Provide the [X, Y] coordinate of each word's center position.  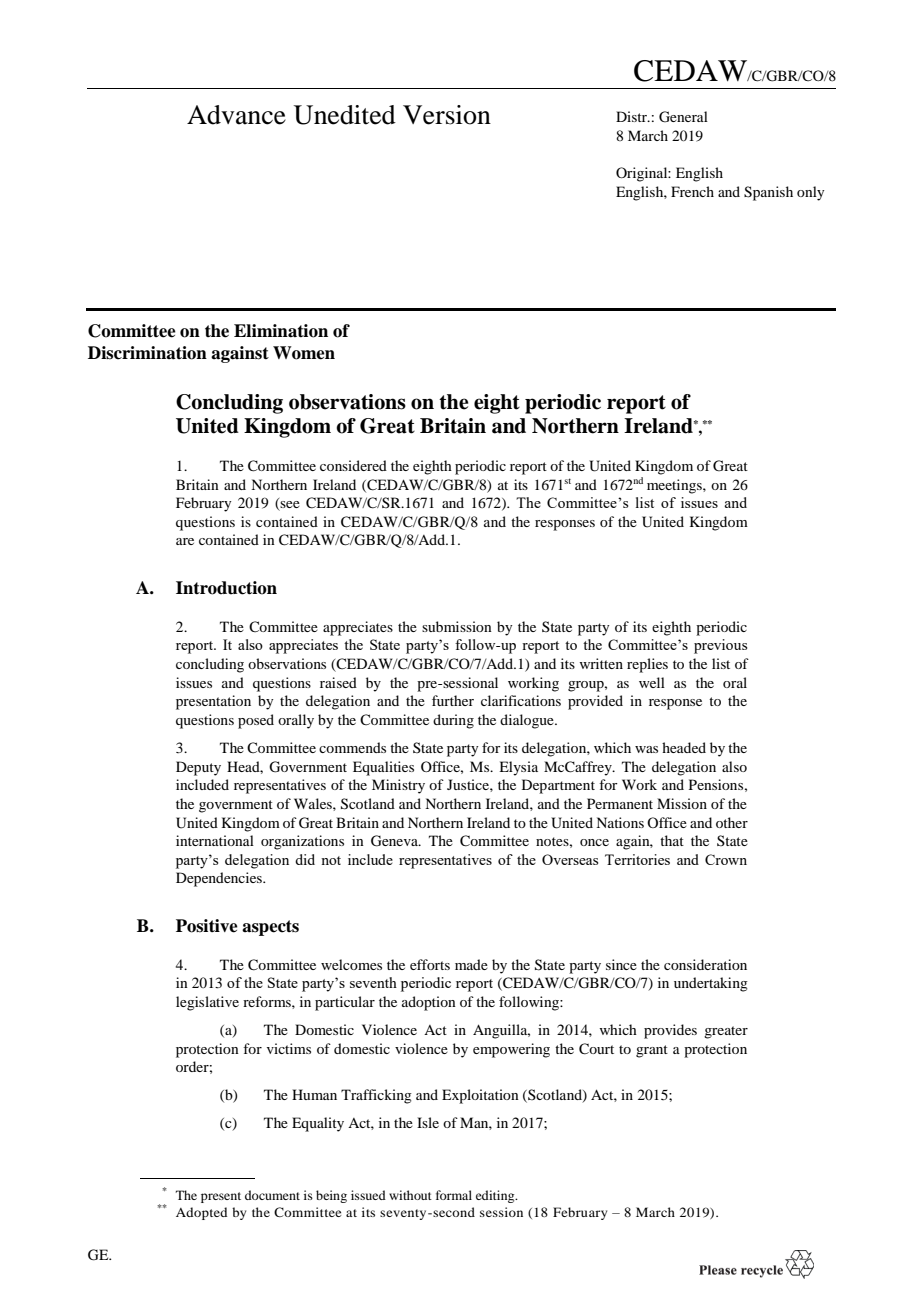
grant [652, 1051]
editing [496, 1196]
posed [256, 721]
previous [720, 646]
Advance [236, 115]
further [453, 700]
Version [447, 115]
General [683, 117]
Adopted [201, 1213]
